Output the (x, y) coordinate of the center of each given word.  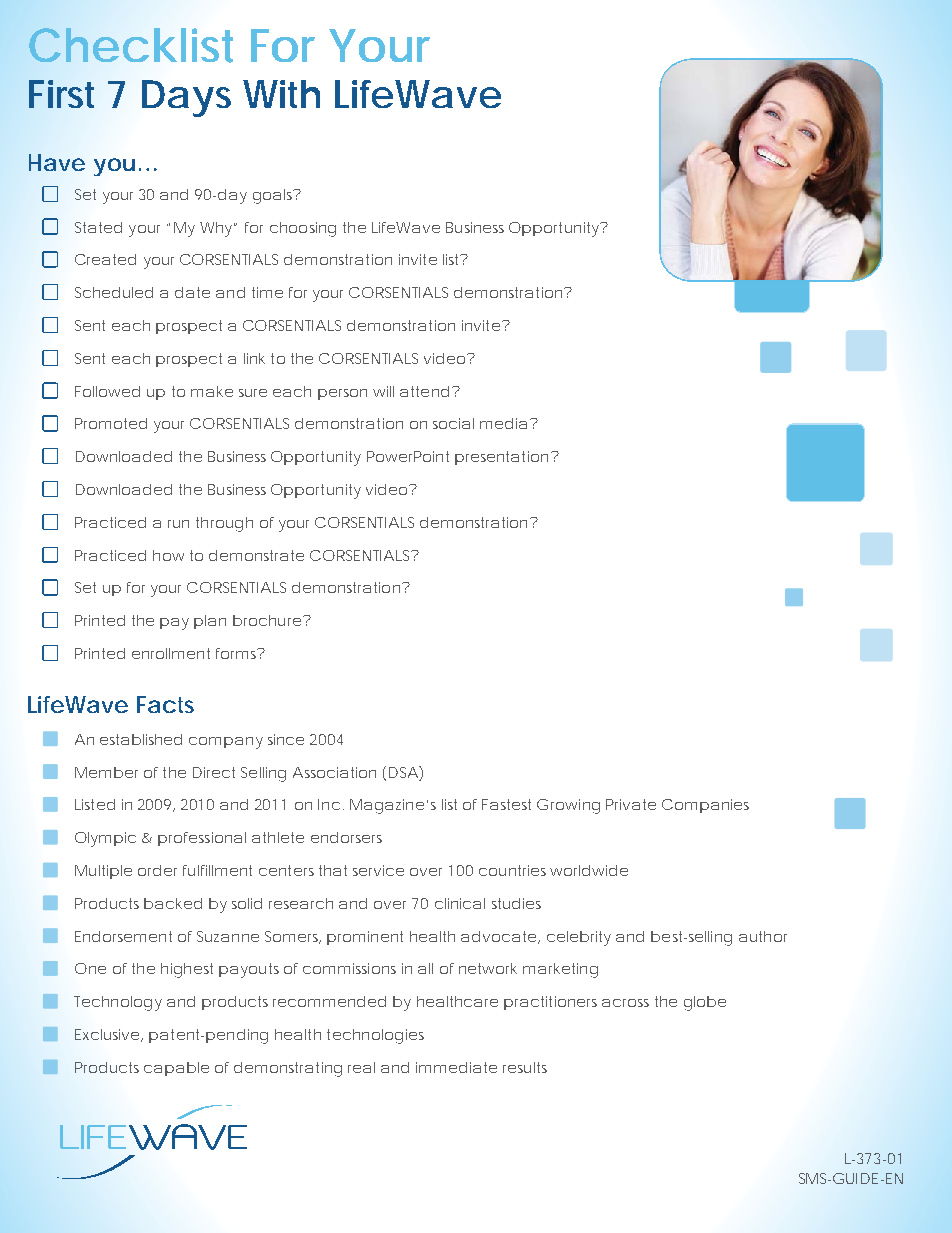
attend (424, 391)
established (141, 739)
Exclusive (109, 1035)
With (281, 94)
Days (186, 98)
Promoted (111, 423)
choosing (303, 229)
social (453, 423)
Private (631, 804)
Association (334, 772)
